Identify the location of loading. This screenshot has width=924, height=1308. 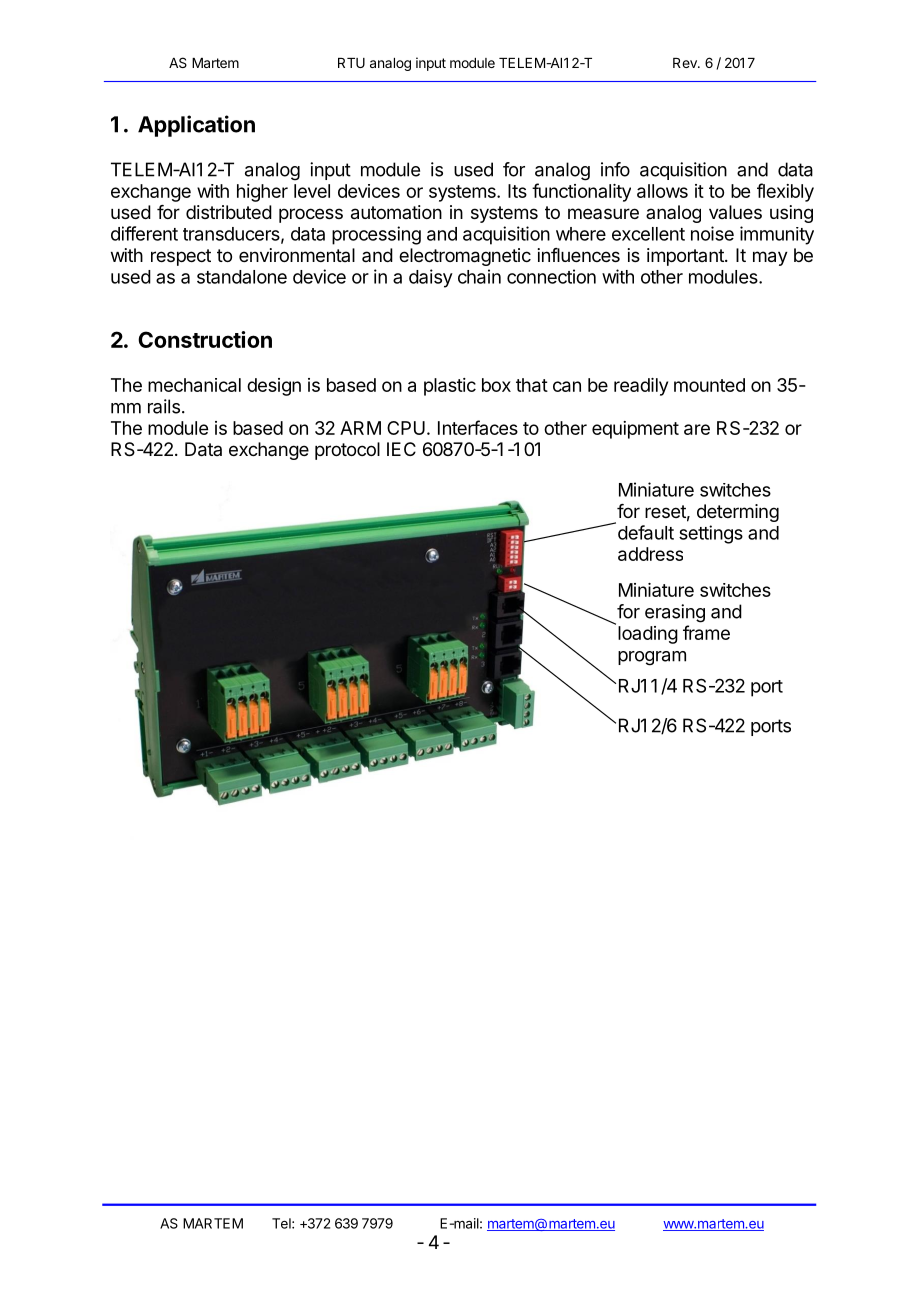
(648, 635).
